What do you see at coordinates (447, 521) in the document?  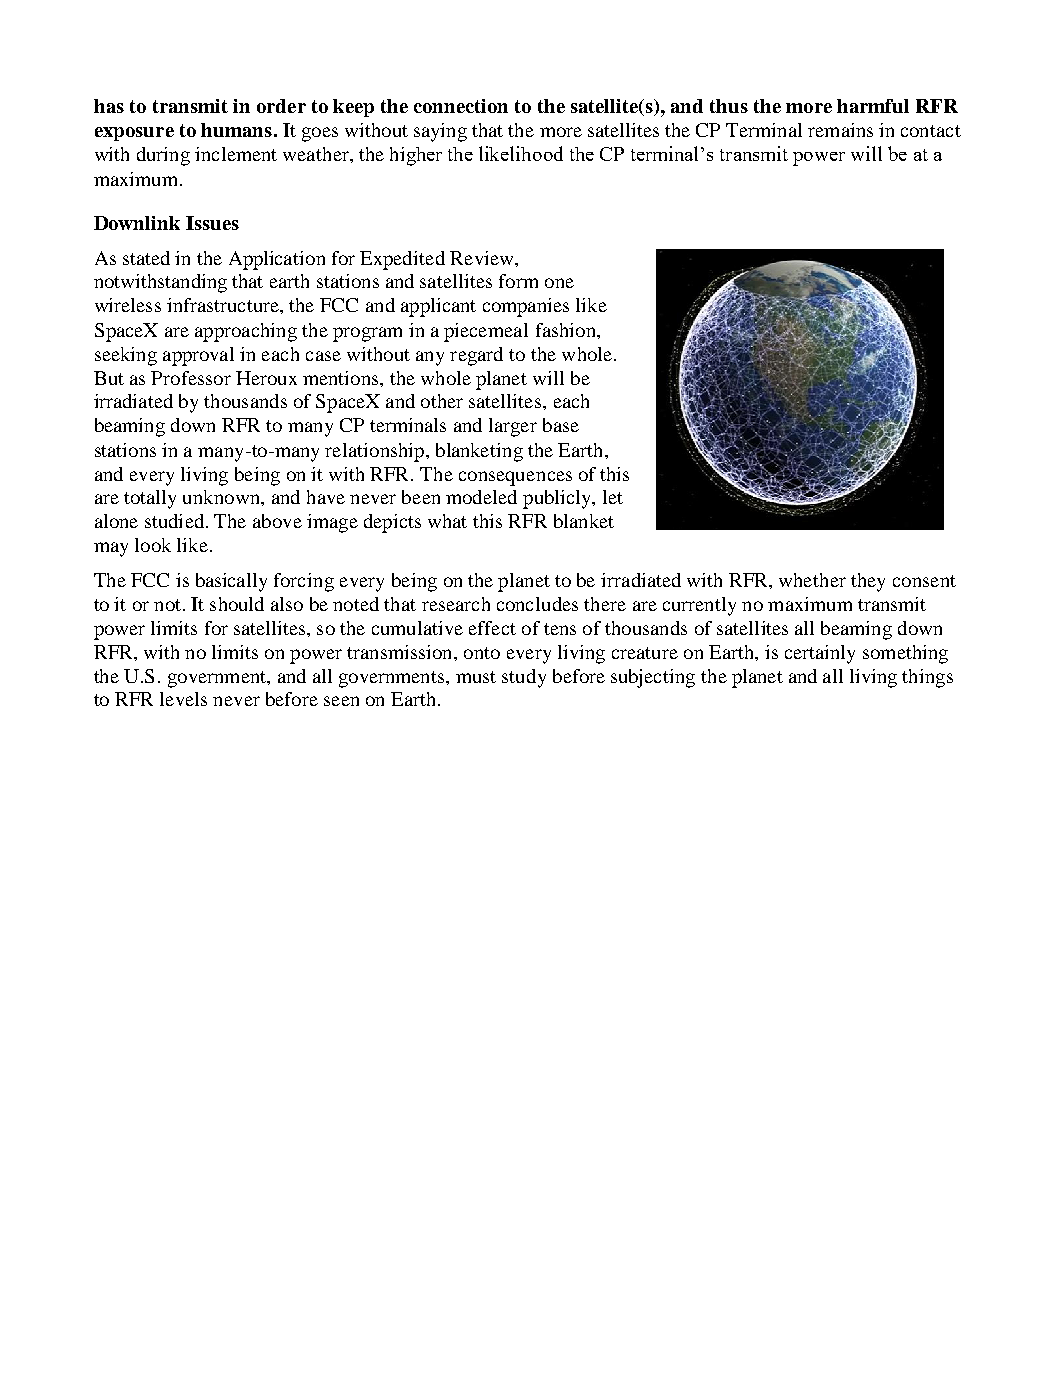 I see `what` at bounding box center [447, 521].
